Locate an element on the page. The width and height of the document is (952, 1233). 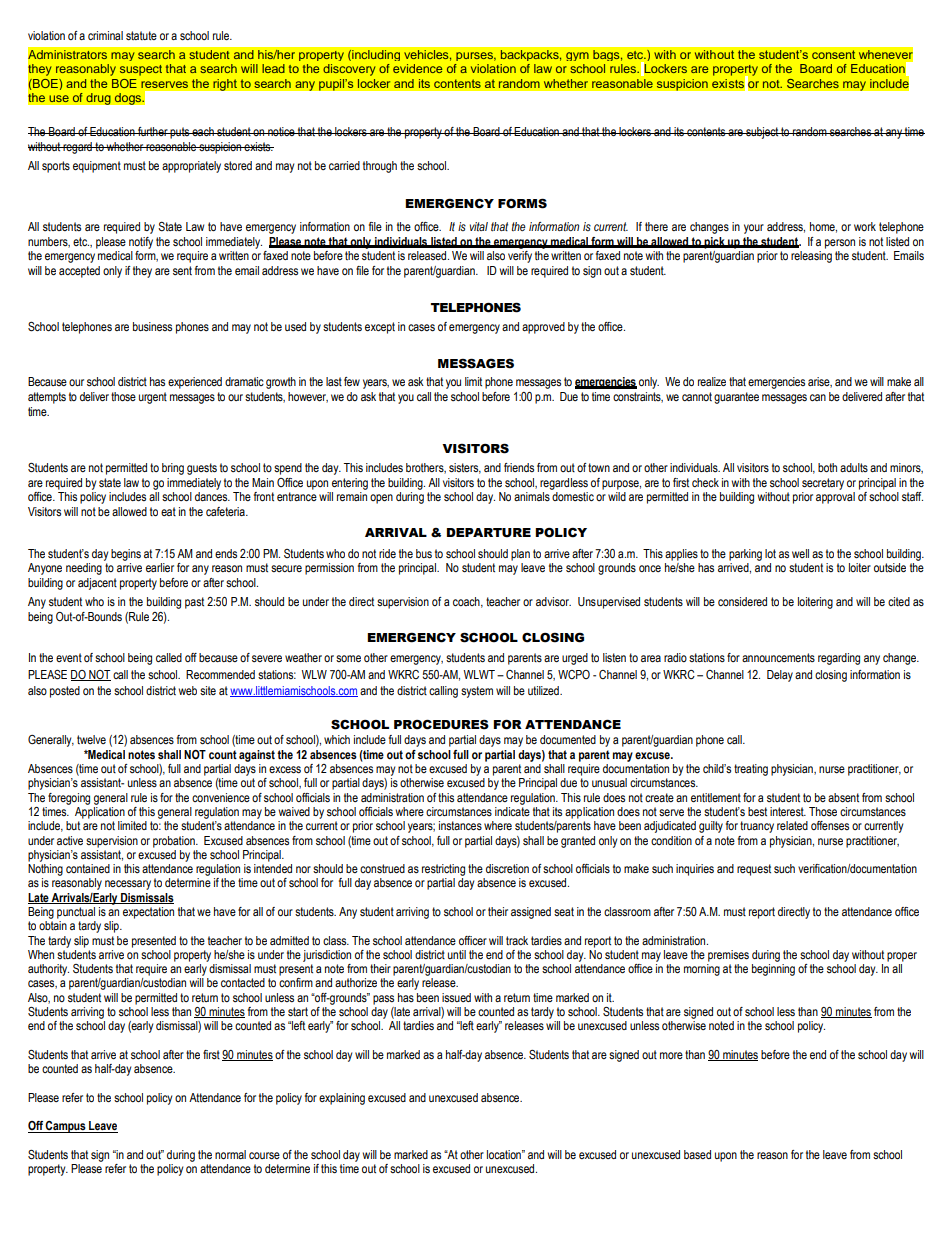
subject is located at coordinates (762, 133).
